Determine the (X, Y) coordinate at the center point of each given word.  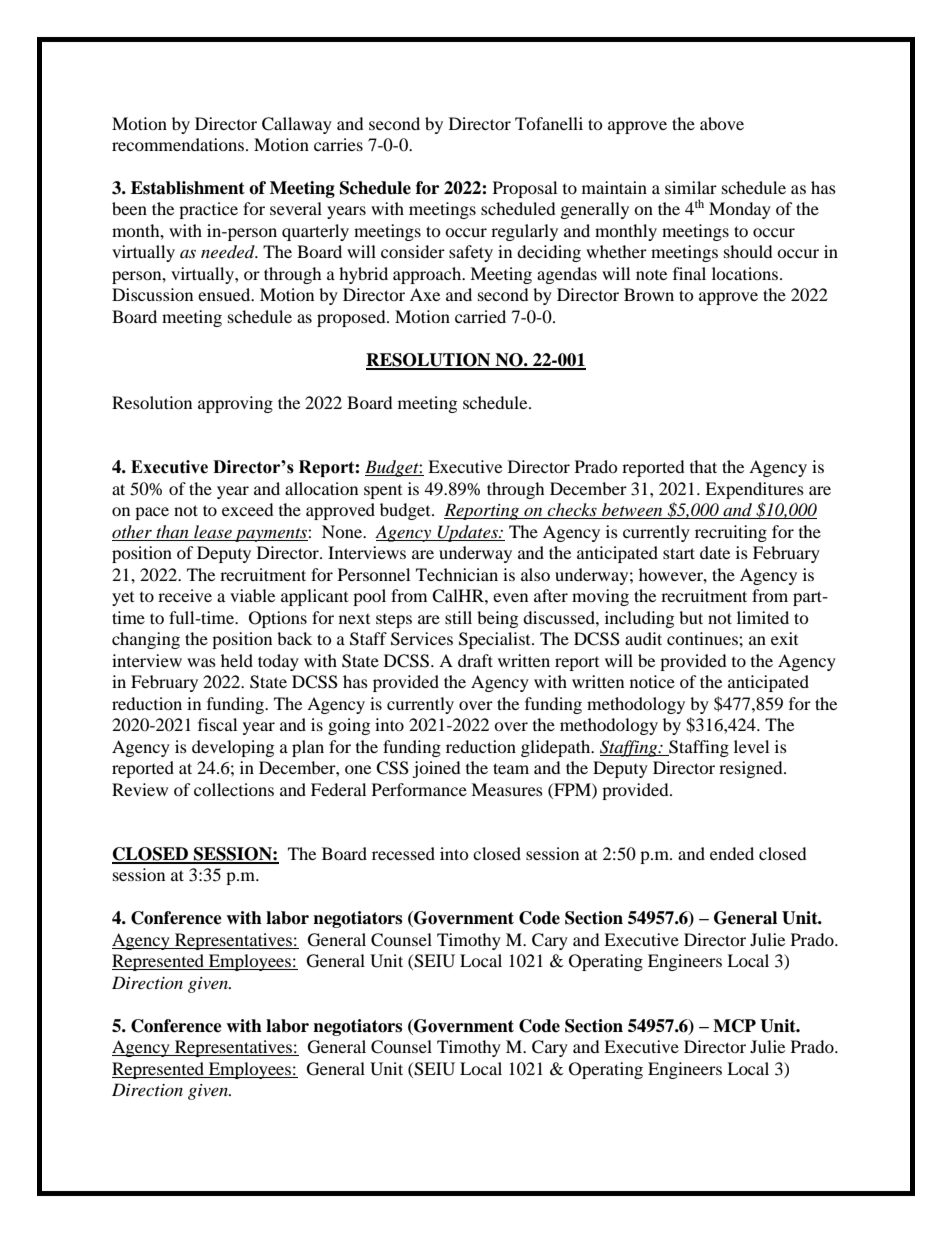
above (722, 123)
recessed (403, 853)
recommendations (178, 144)
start (679, 553)
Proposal (525, 189)
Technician (457, 574)
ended (732, 853)
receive (185, 595)
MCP (734, 1026)
